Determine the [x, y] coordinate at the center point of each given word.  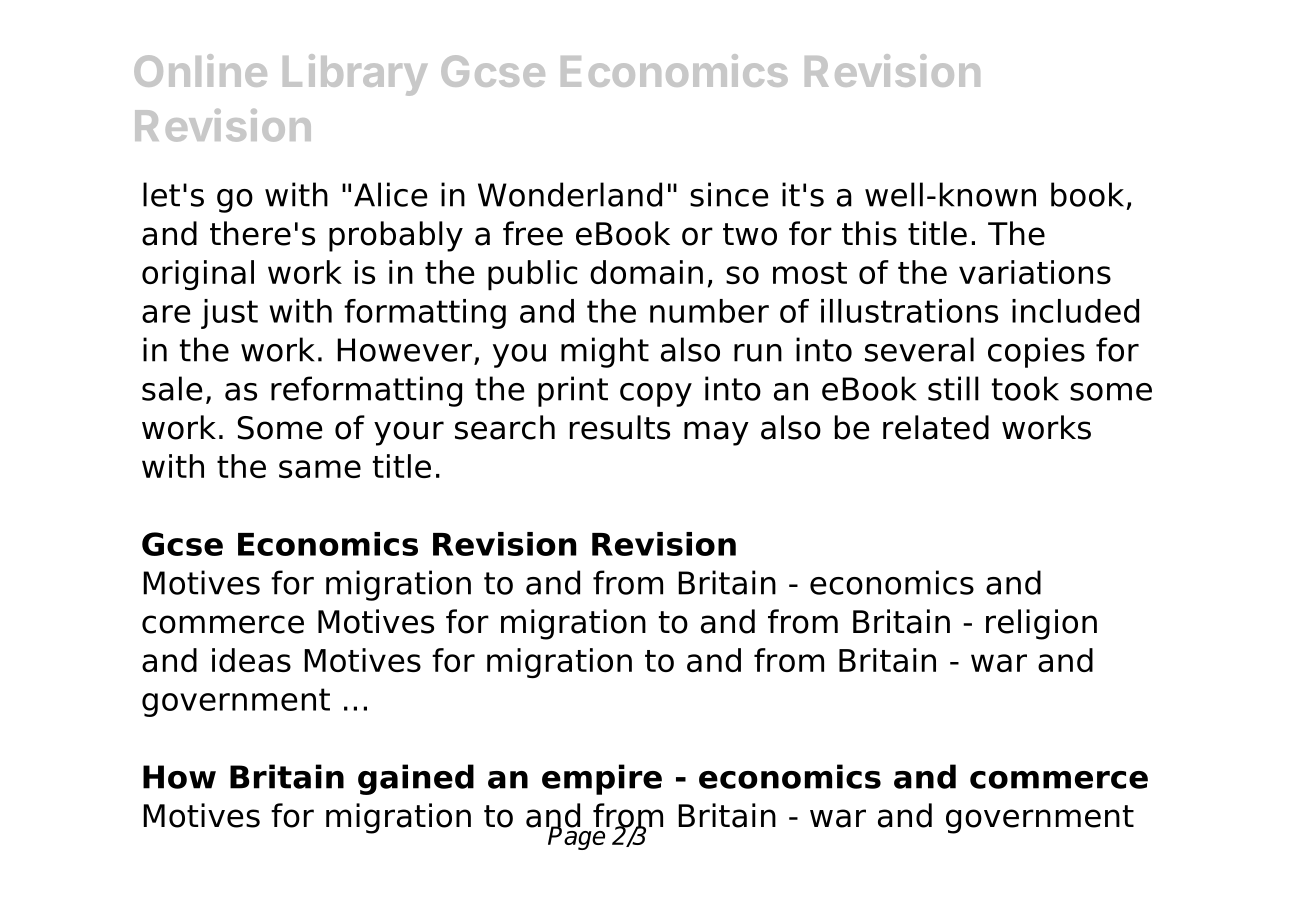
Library [355, 75]
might [605, 352]
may [716, 433]
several [919, 349]
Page [577, 837]
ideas [251, 660]
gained [416, 779]
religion [1041, 624]
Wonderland [570, 194]
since [729, 194]
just [229, 314]
